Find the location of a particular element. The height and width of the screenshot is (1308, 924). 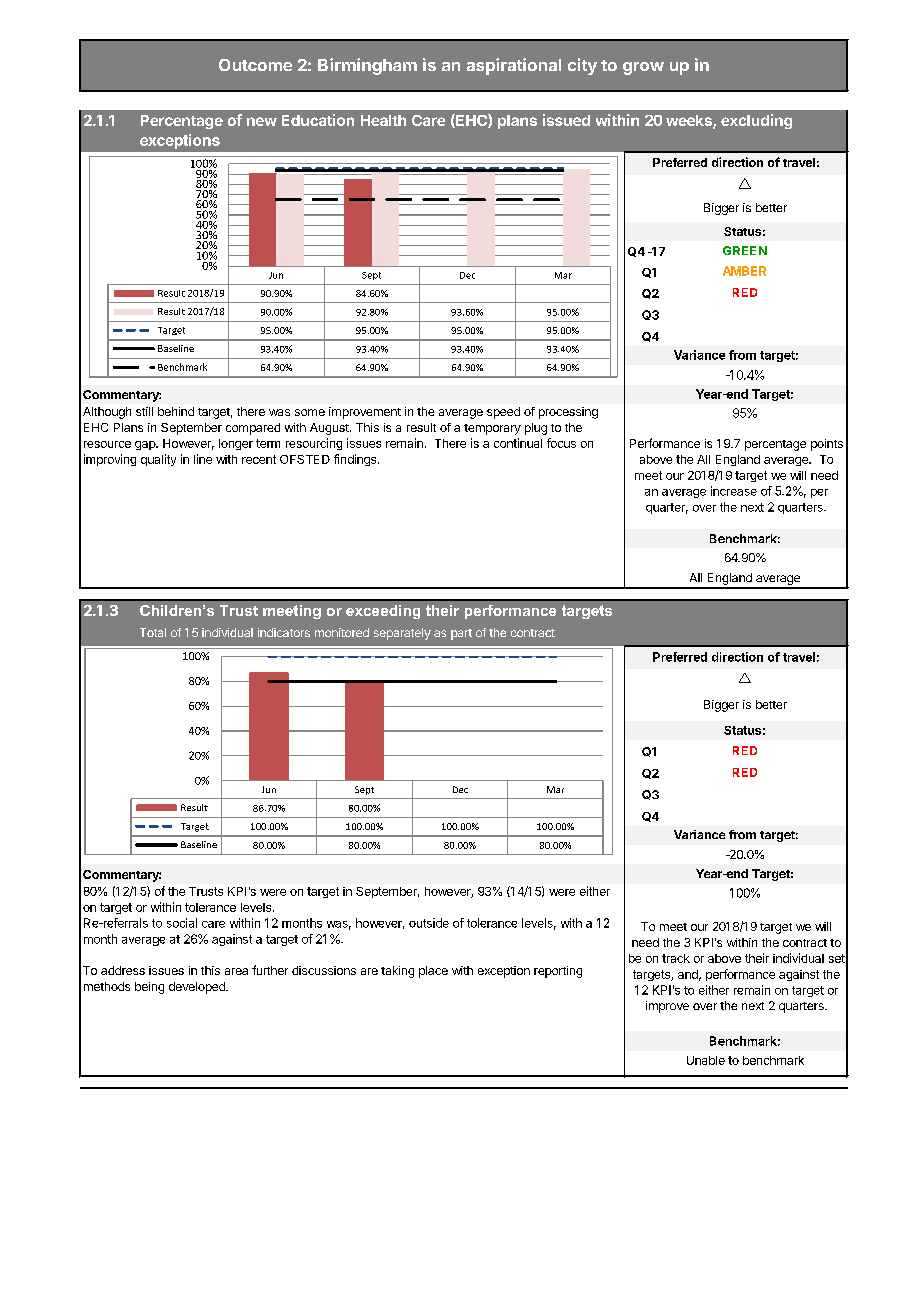

AMBER is located at coordinates (744, 271).
